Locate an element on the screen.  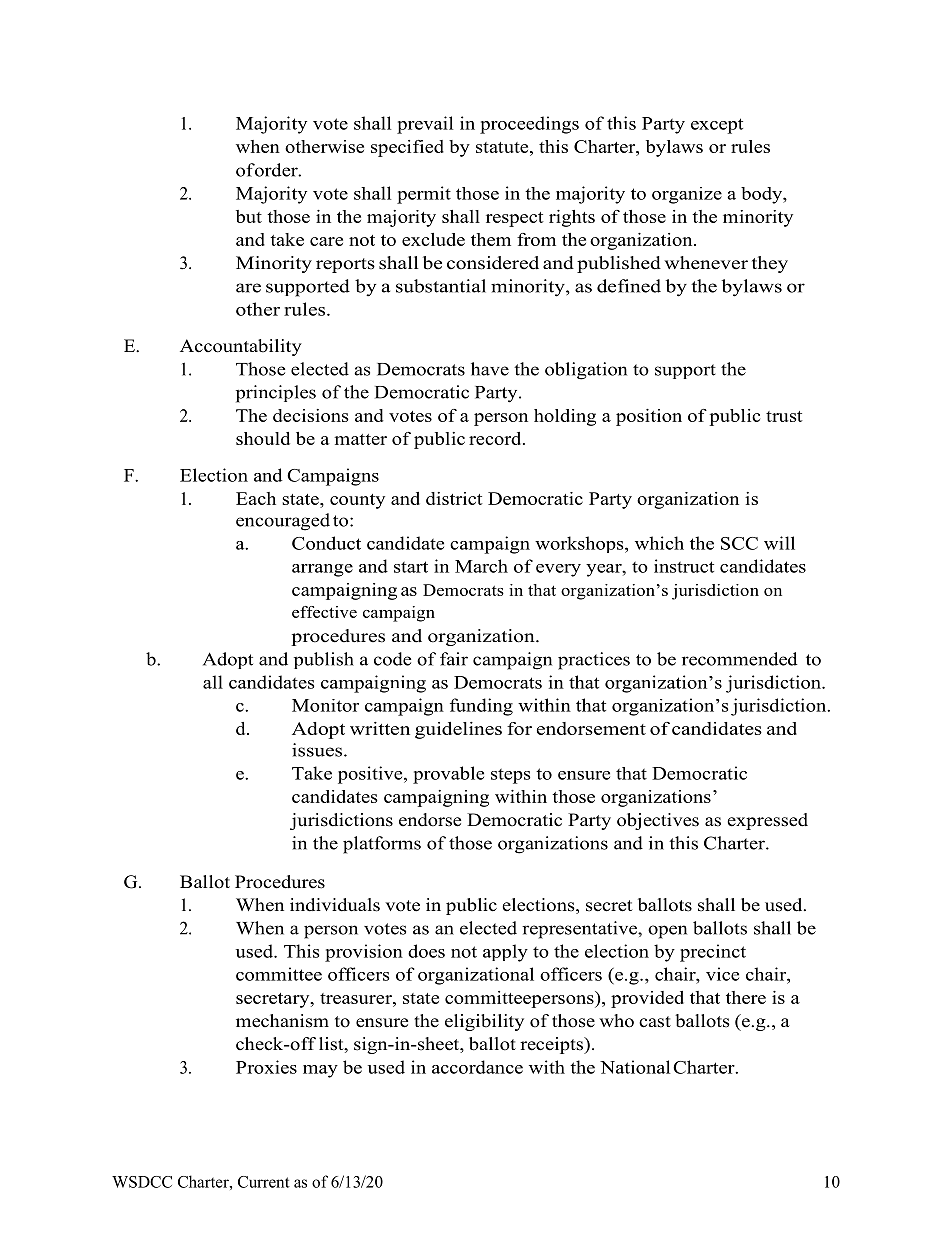
expressed is located at coordinates (767, 821).
